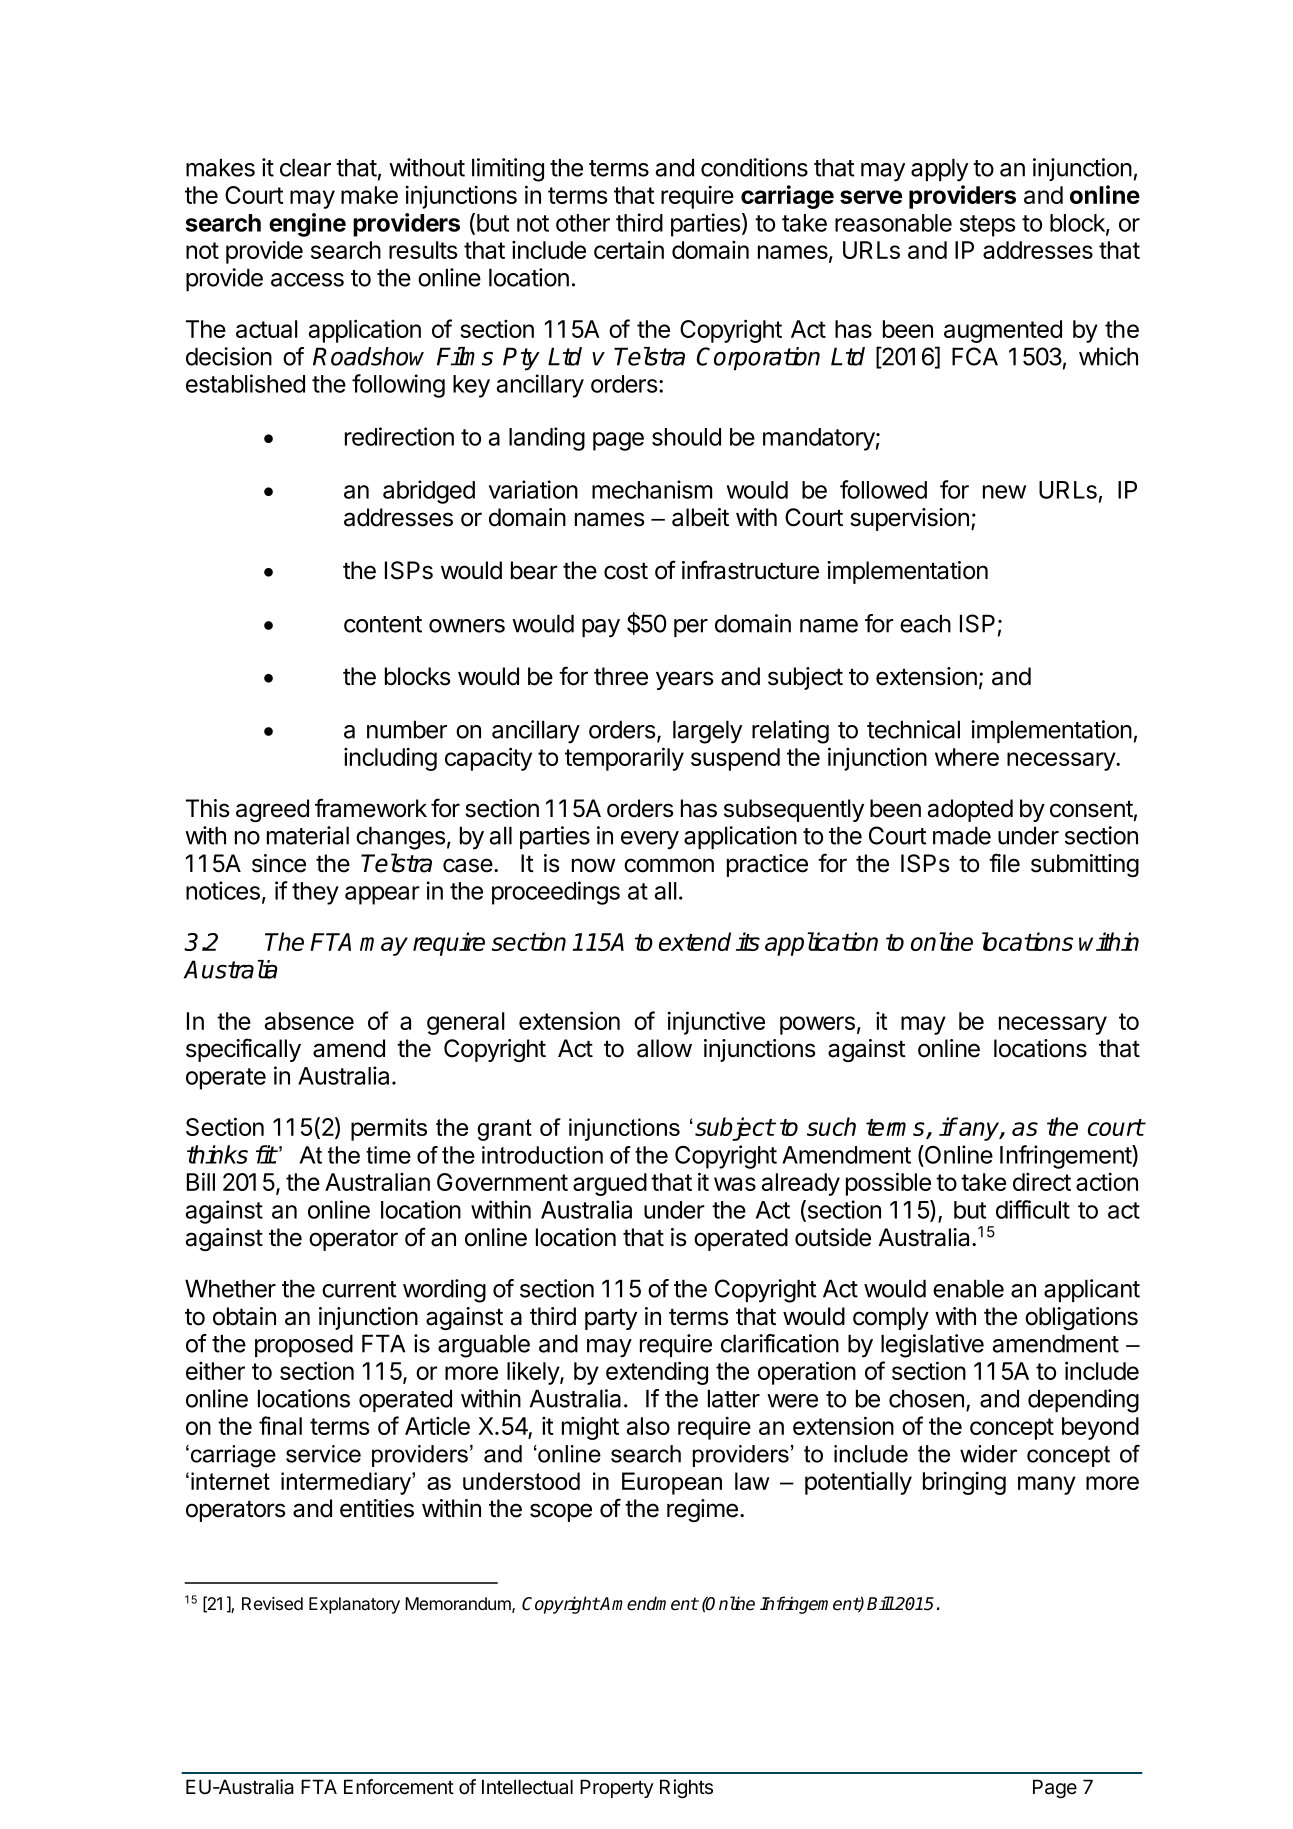  Describe the element at coordinates (383, 624) in the page. I see `content` at that location.
